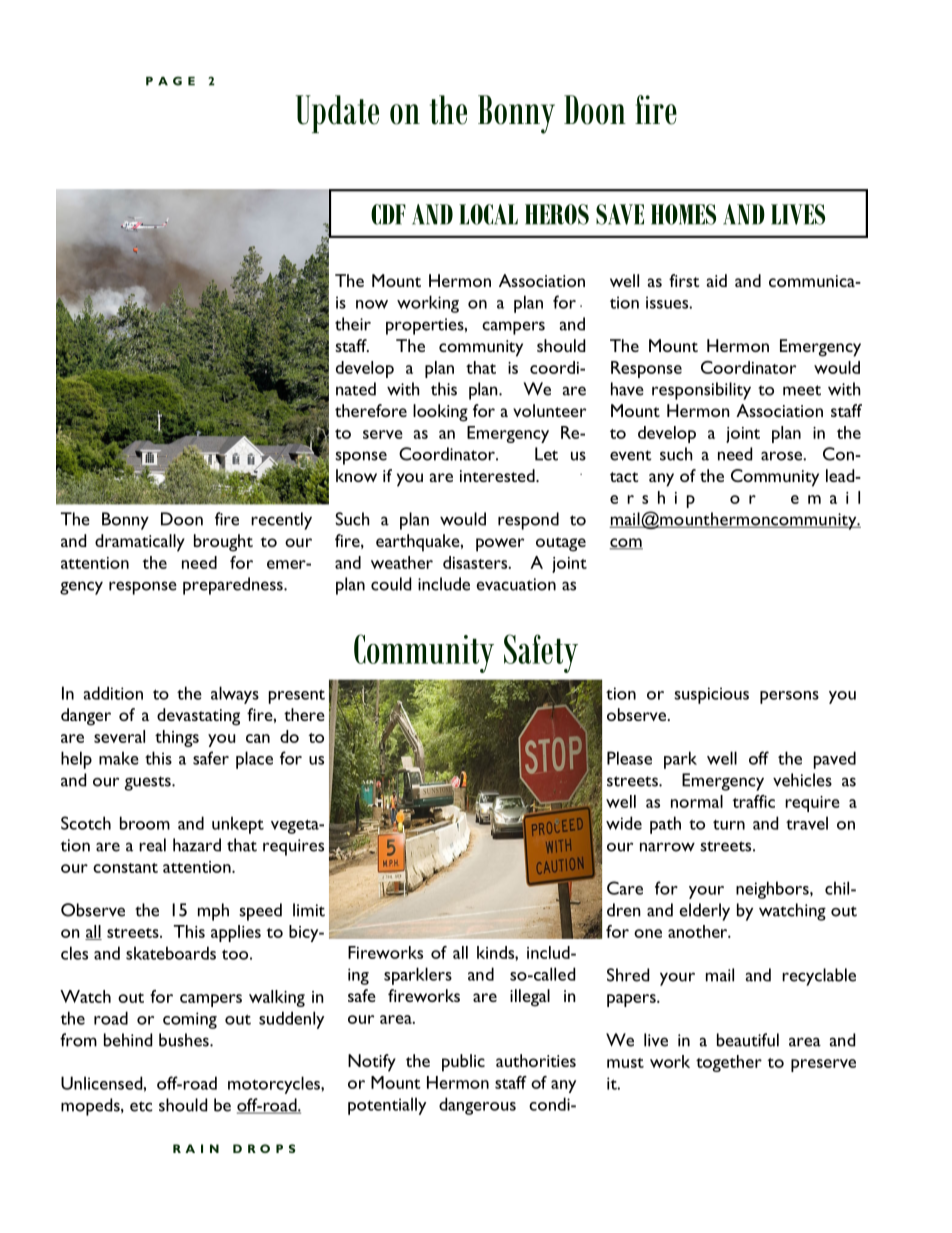 This screenshot has height=1233, width=952. I want to click on looking, so click(440, 413).
